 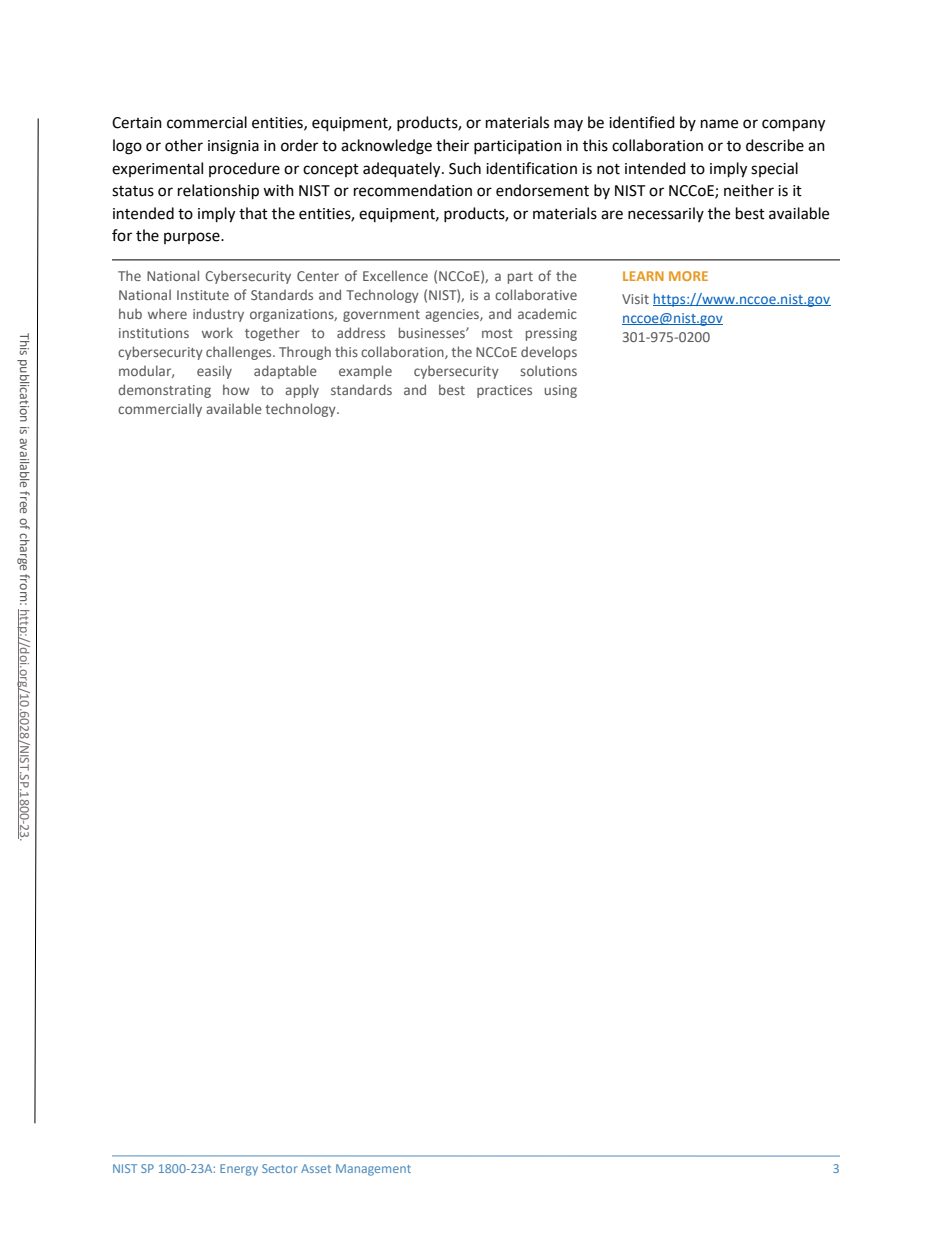 What do you see at coordinates (239, 1170) in the screenshot?
I see `Energy` at bounding box center [239, 1170].
